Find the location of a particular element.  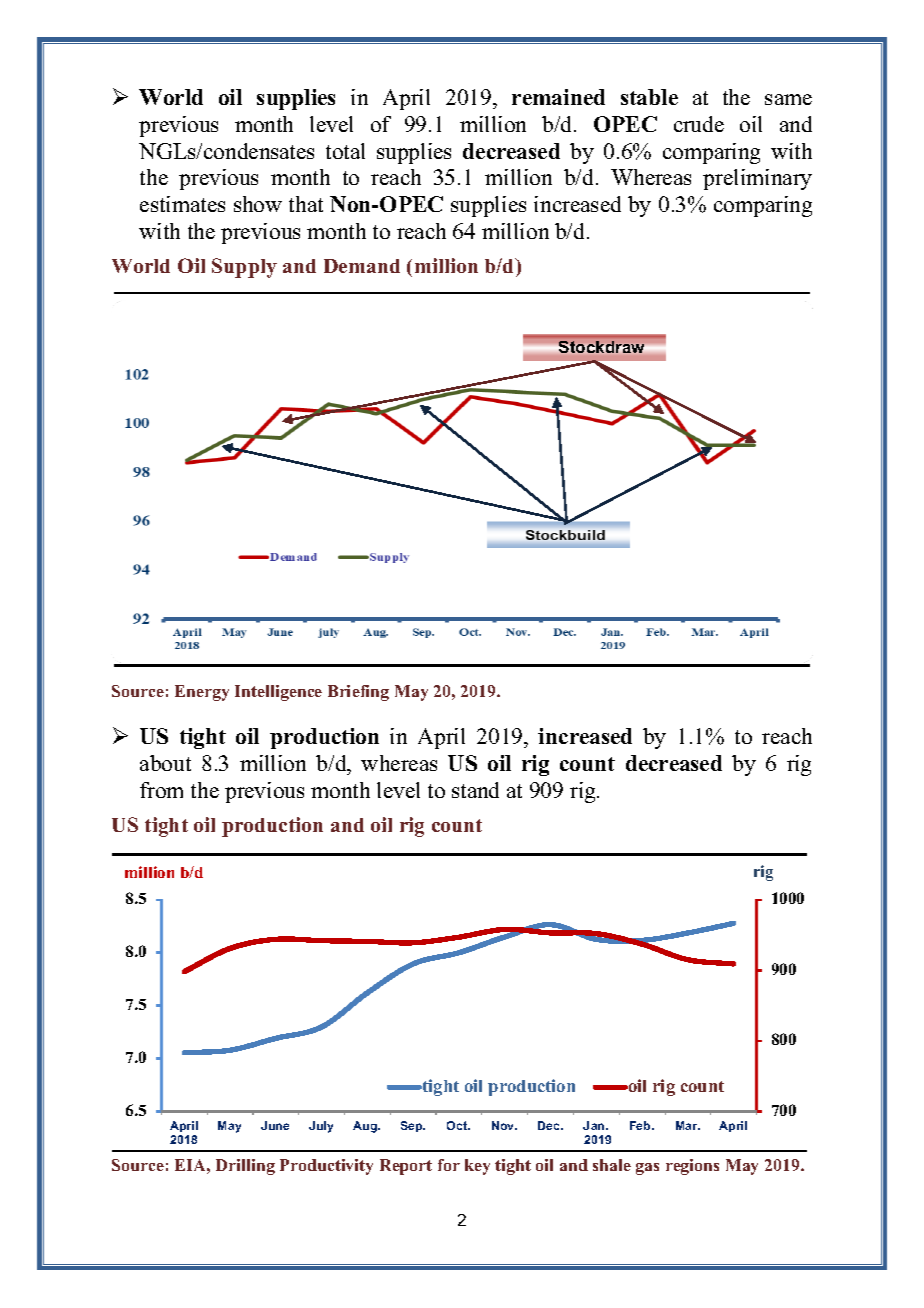

Mar is located at coordinates (688, 1125).
